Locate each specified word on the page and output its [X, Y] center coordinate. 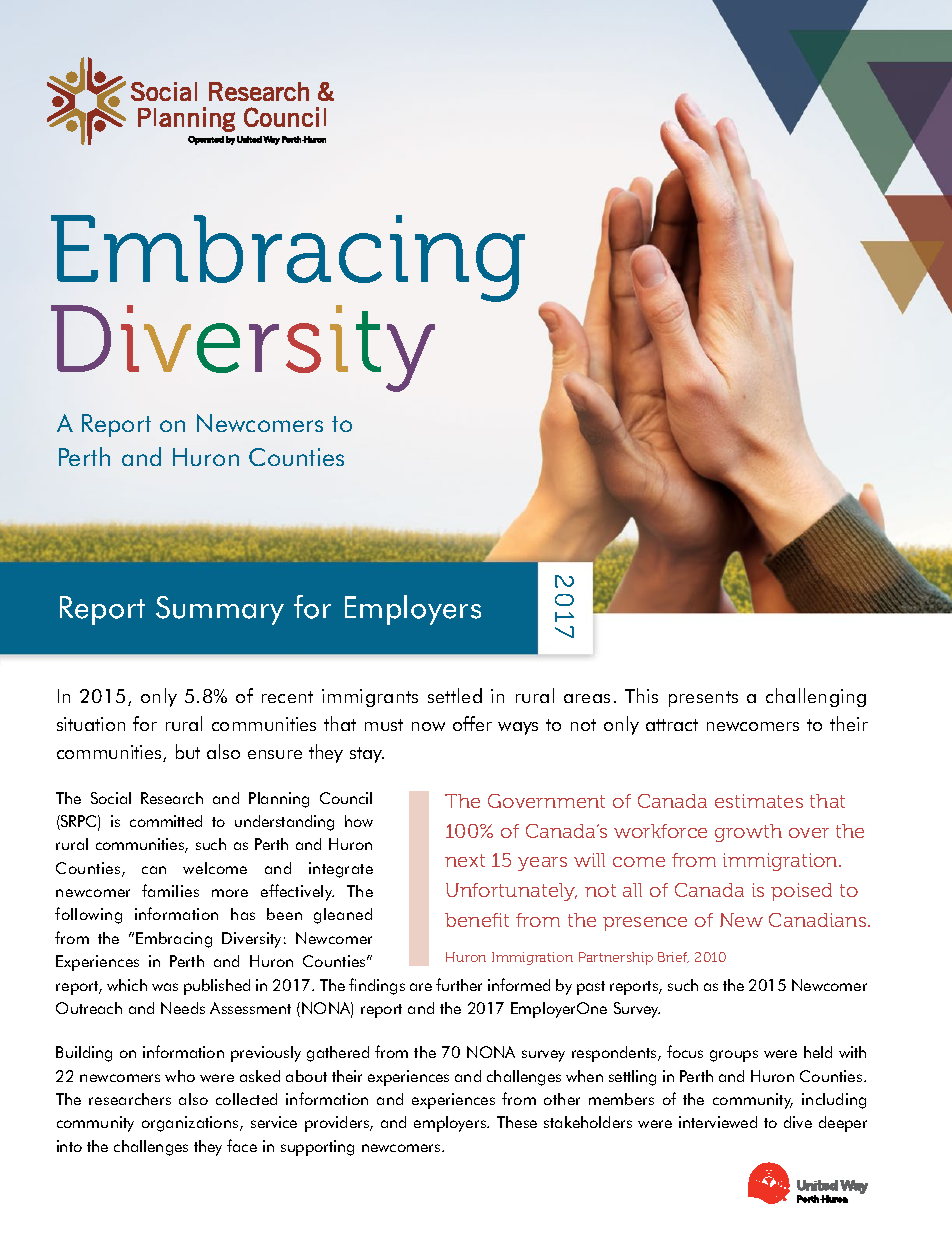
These [517, 1122]
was [165, 987]
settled [455, 695]
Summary [220, 610]
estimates [759, 801]
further [459, 984]
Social [111, 798]
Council [346, 798]
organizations [191, 1124]
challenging [816, 697]
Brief [673, 957]
